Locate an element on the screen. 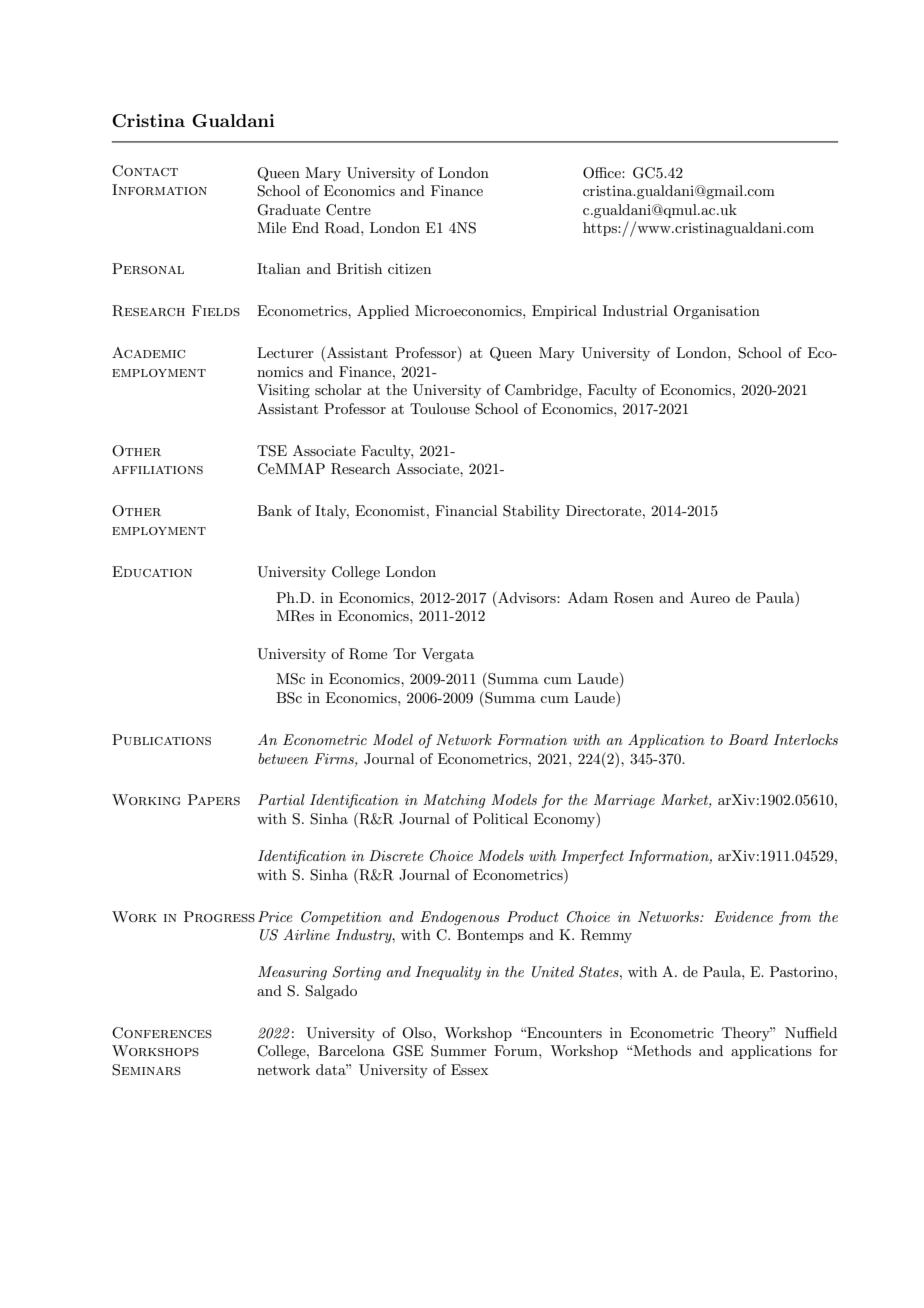 The width and height of the screenshot is (924, 1308). Office is located at coordinates (603, 173).
